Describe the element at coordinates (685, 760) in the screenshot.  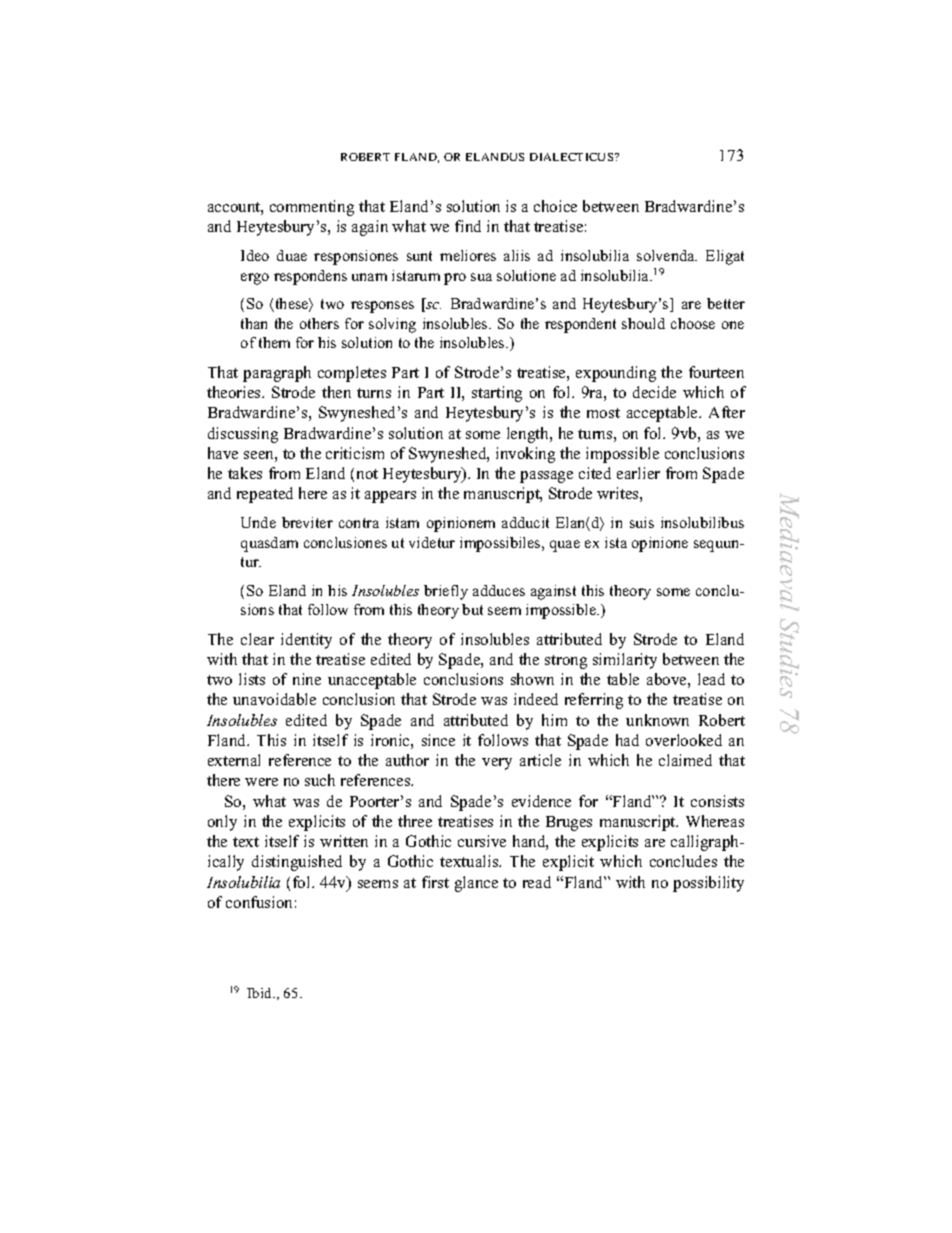
I see `claimed` at that location.
